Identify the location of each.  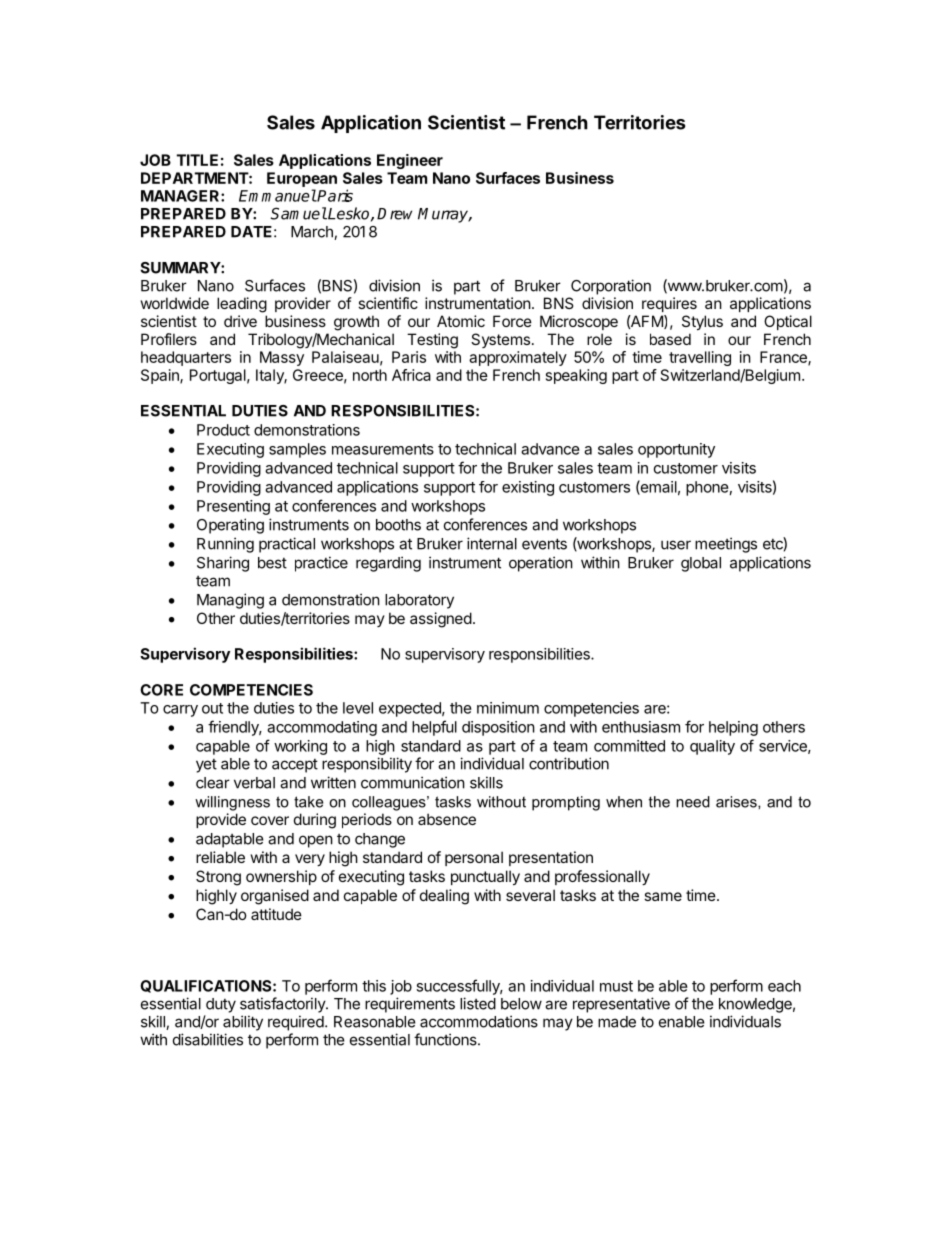
(784, 986).
